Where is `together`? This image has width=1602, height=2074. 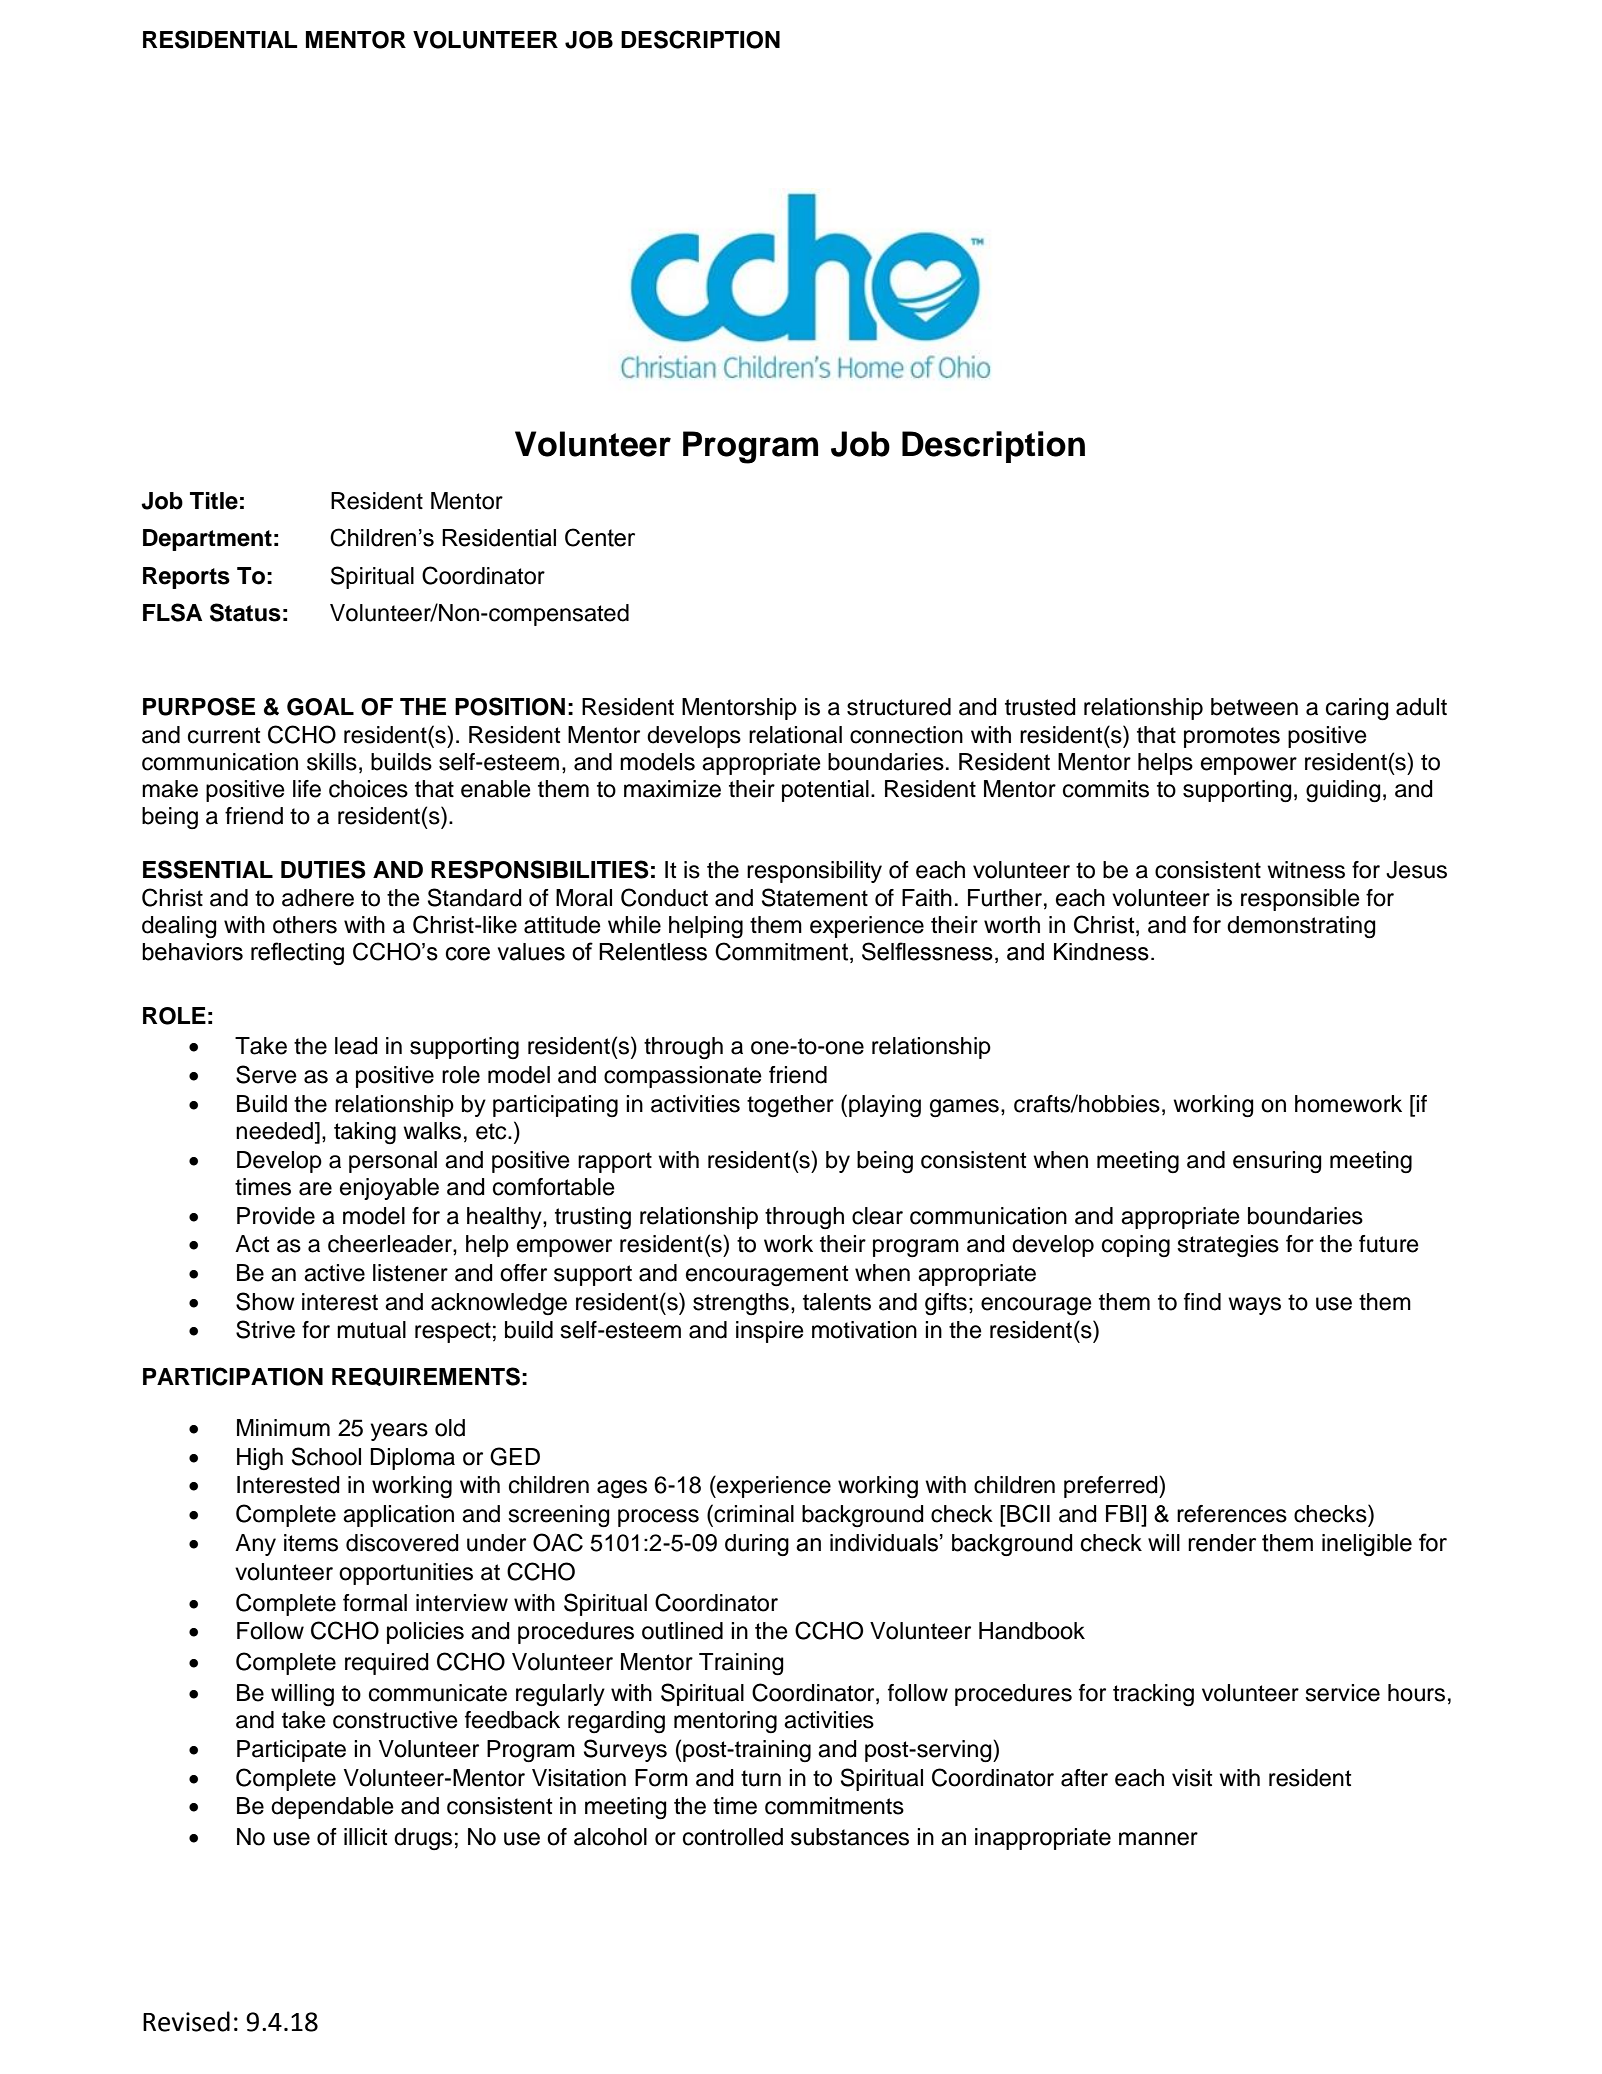 together is located at coordinates (790, 1106).
